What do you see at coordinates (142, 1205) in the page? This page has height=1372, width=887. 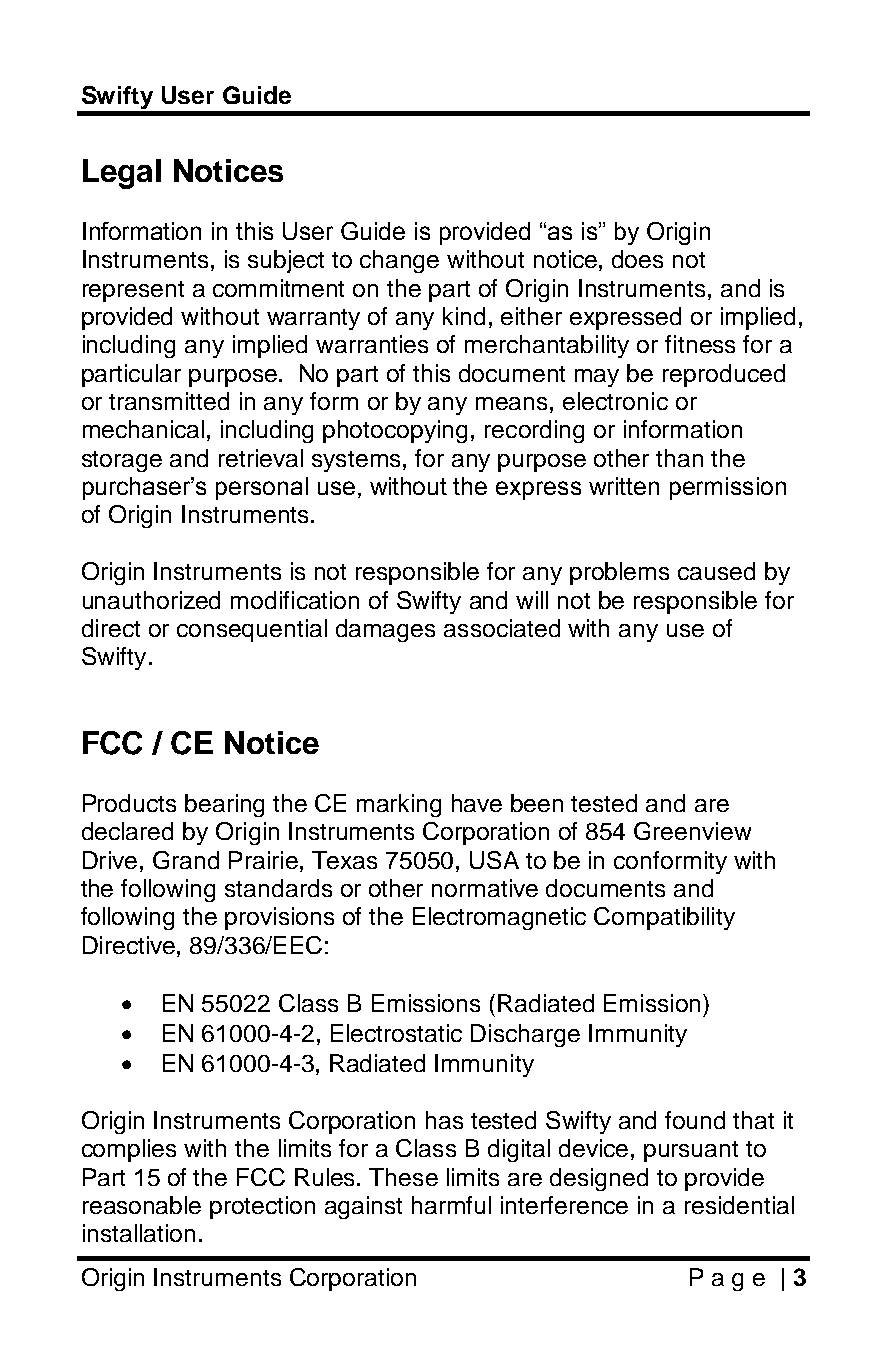 I see `reasonable` at bounding box center [142, 1205].
